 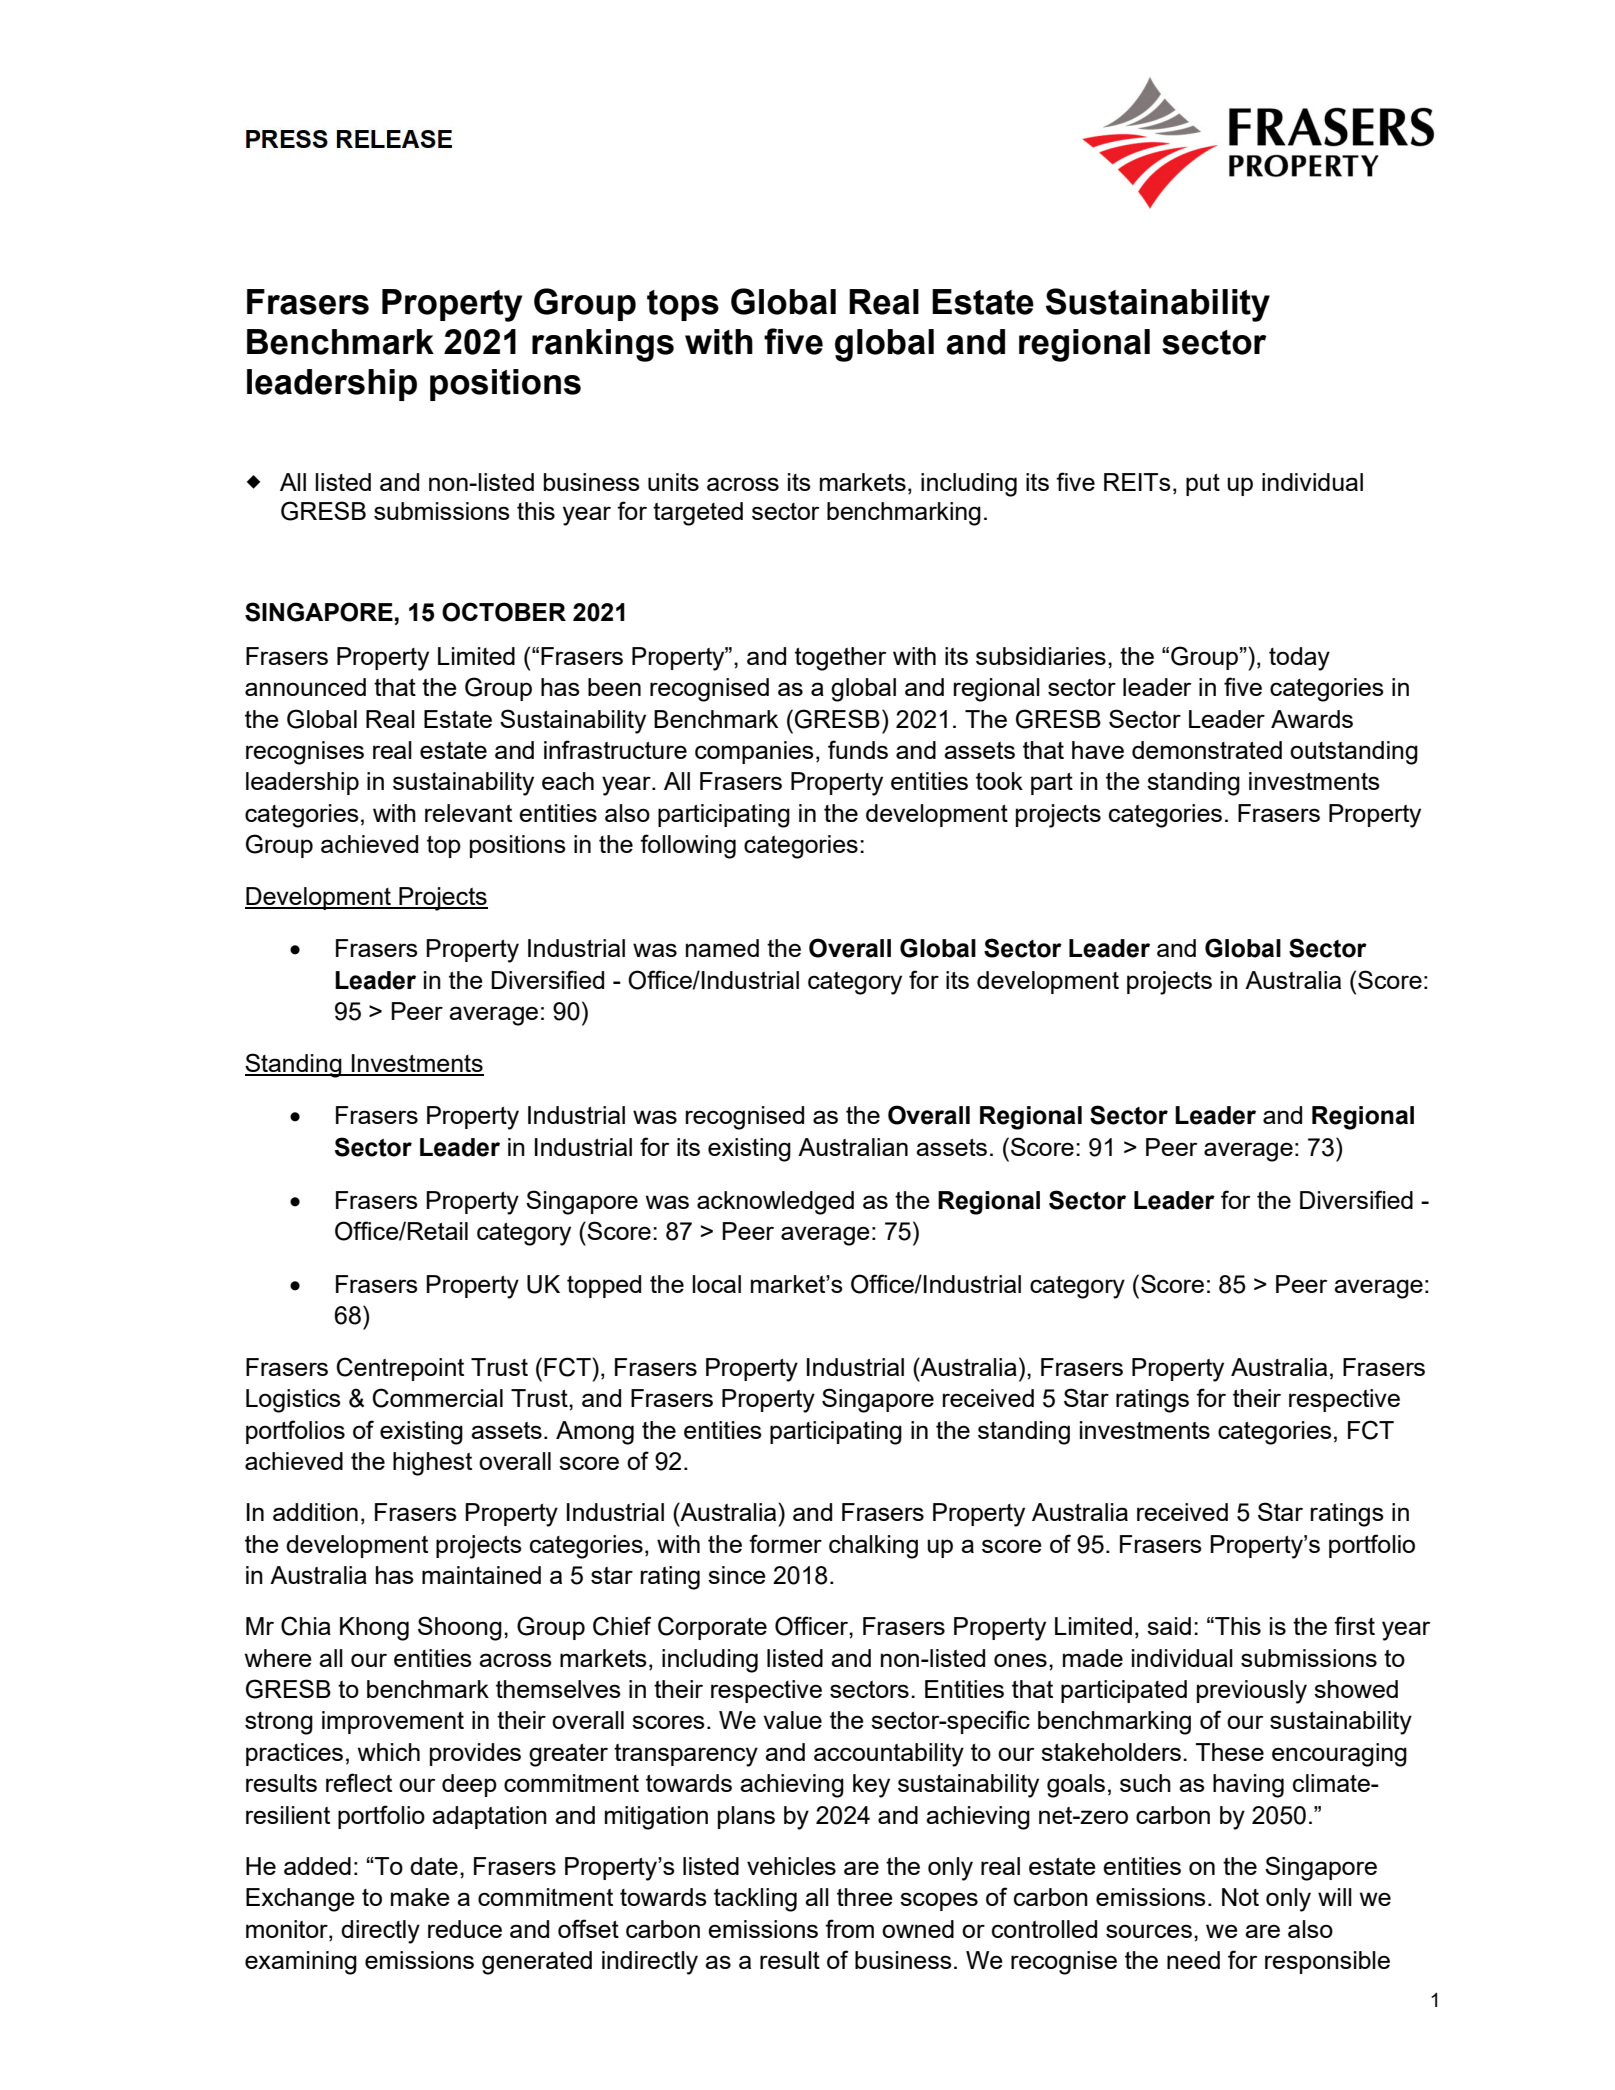 I want to click on targeted, so click(x=698, y=514).
